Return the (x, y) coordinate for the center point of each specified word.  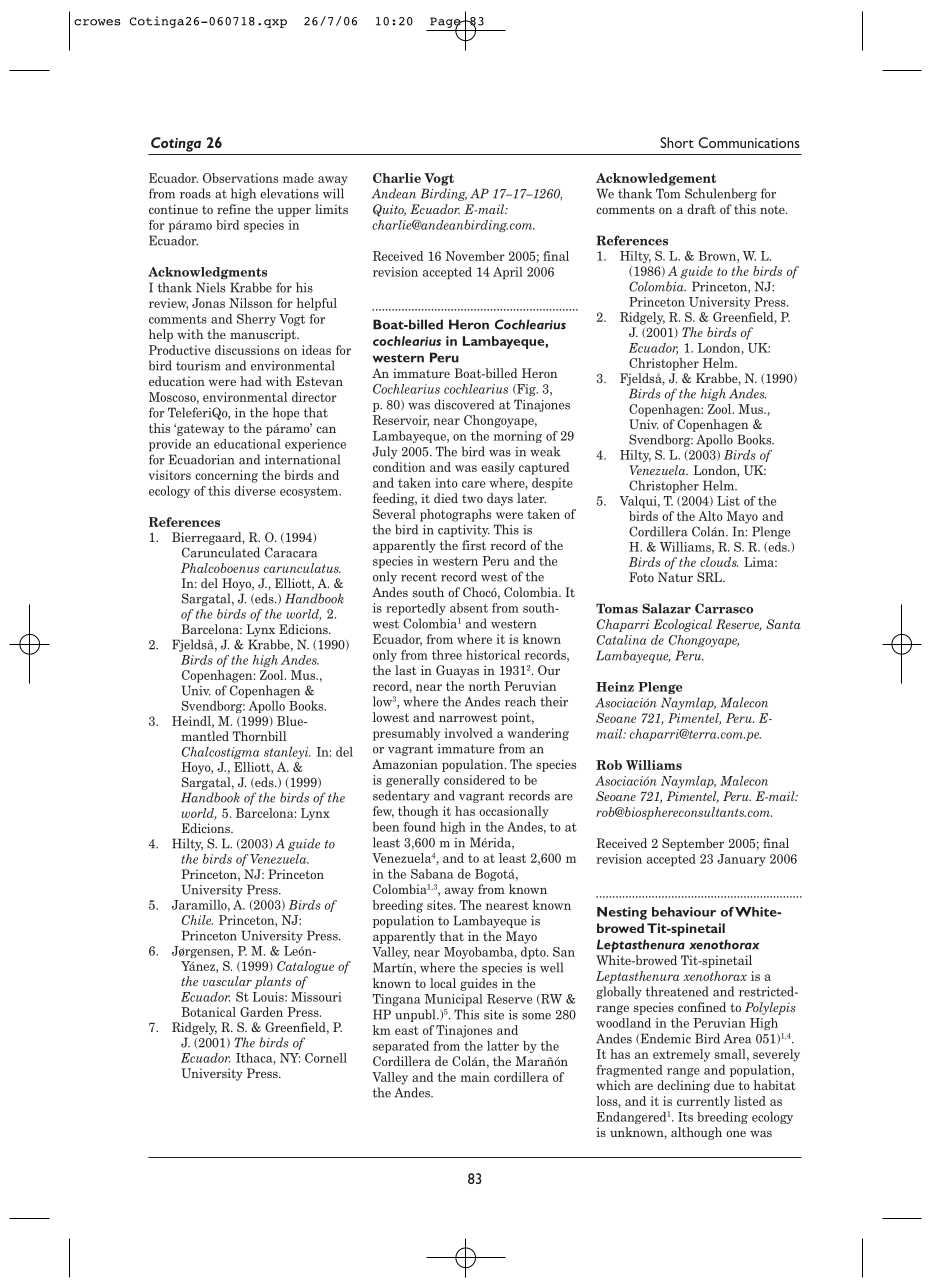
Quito (389, 210)
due (724, 1085)
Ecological (682, 625)
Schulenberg (721, 194)
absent (469, 608)
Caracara (291, 552)
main (475, 1077)
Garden (261, 1012)
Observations (240, 178)
